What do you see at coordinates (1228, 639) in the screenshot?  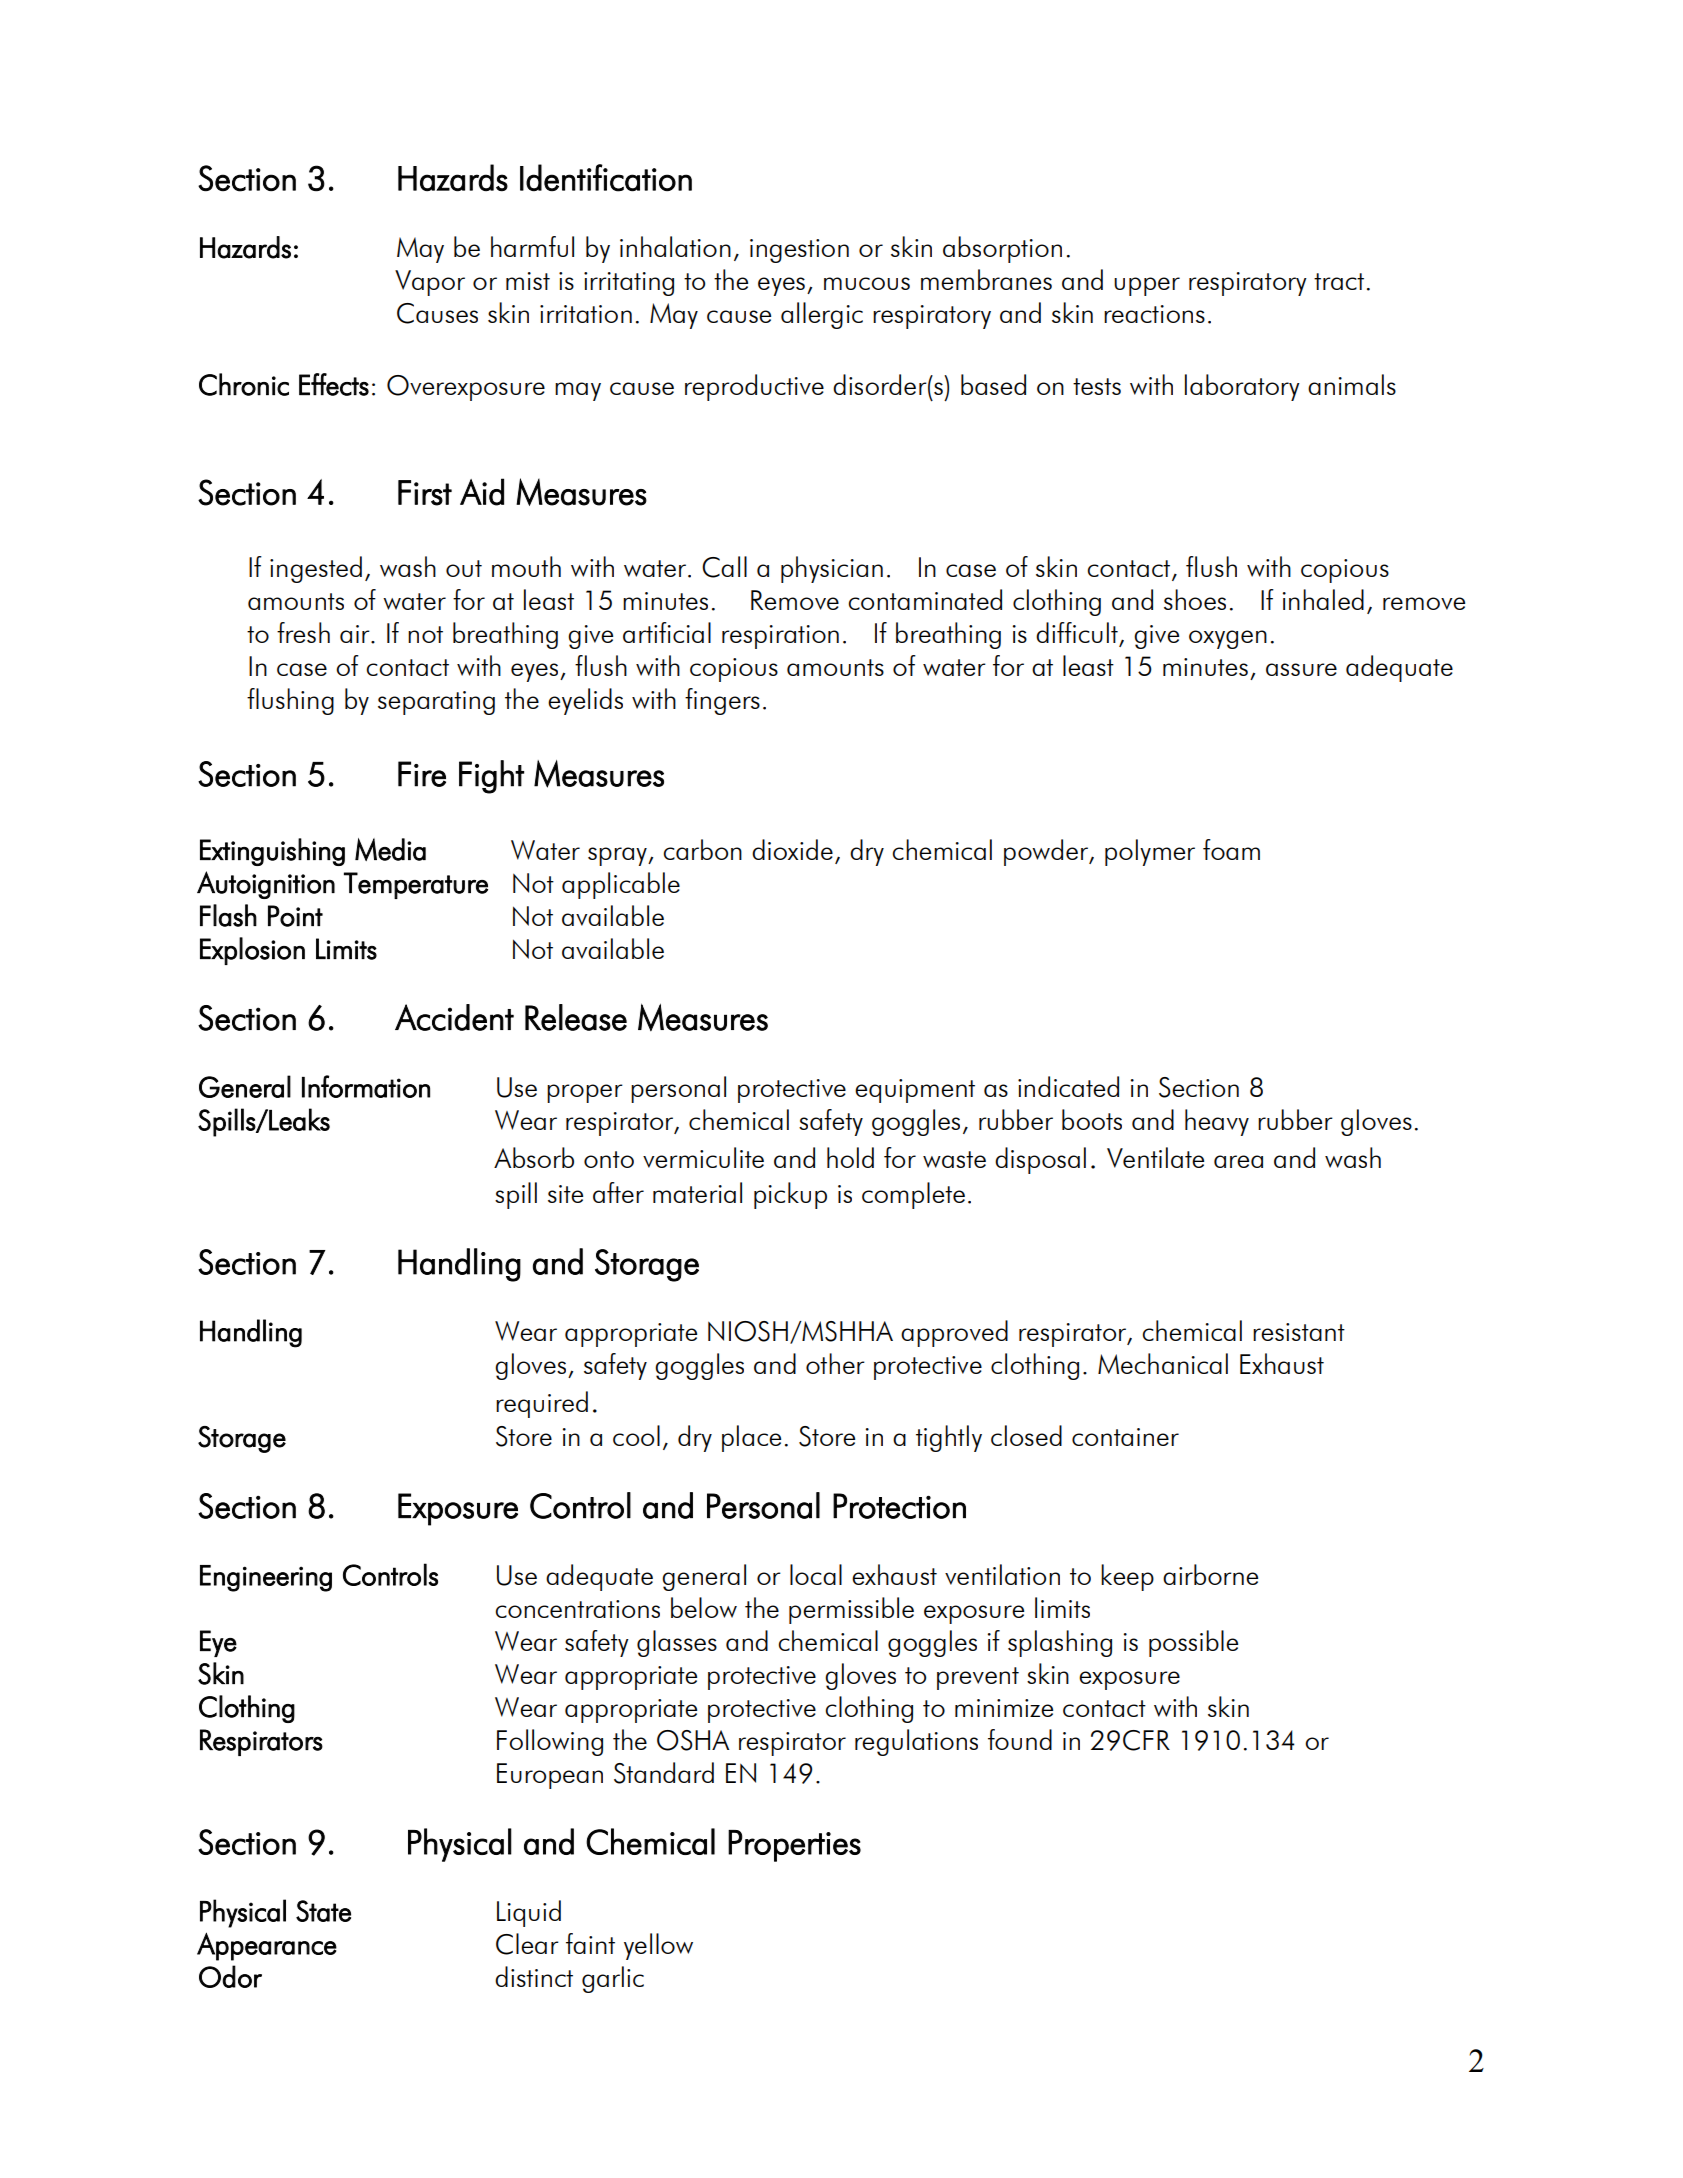 I see `oxygen` at bounding box center [1228, 639].
